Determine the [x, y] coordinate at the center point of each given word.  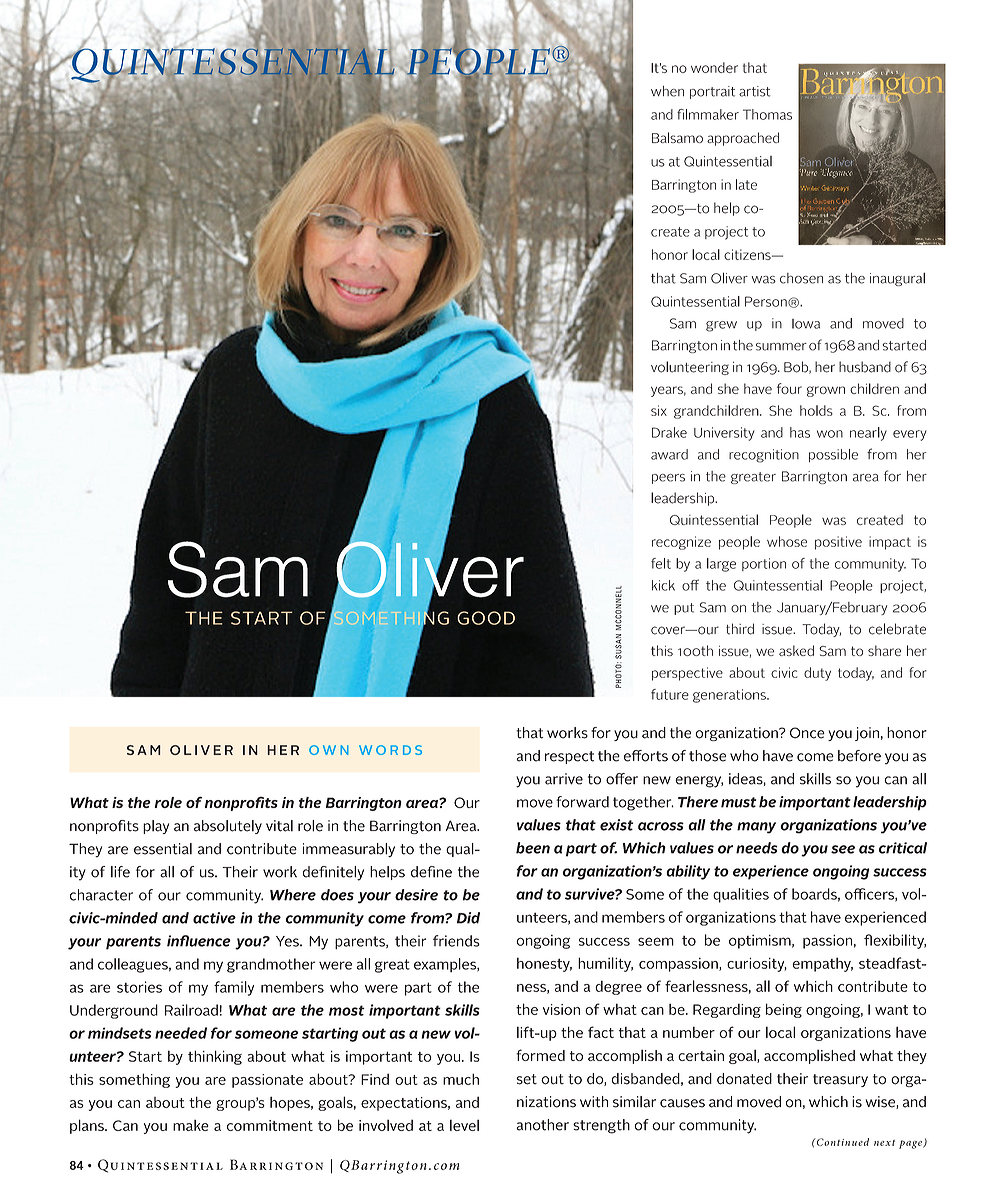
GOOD [486, 618]
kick [663, 585]
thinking [215, 1057]
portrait [712, 92]
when [667, 91]
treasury [840, 1080]
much [461, 1079]
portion [764, 564]
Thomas [767, 114]
